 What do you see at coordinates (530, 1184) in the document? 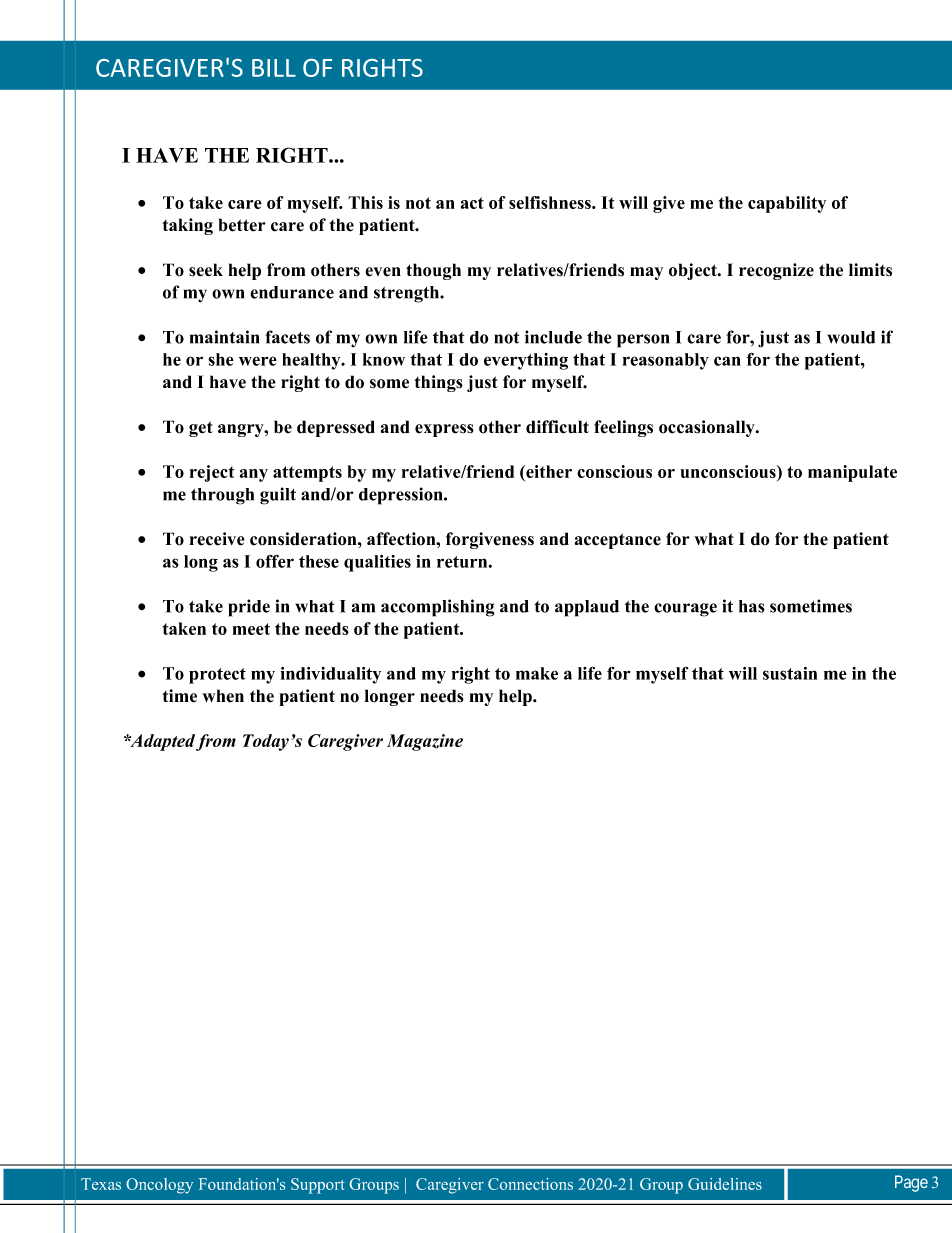
I see `Connections` at bounding box center [530, 1184].
